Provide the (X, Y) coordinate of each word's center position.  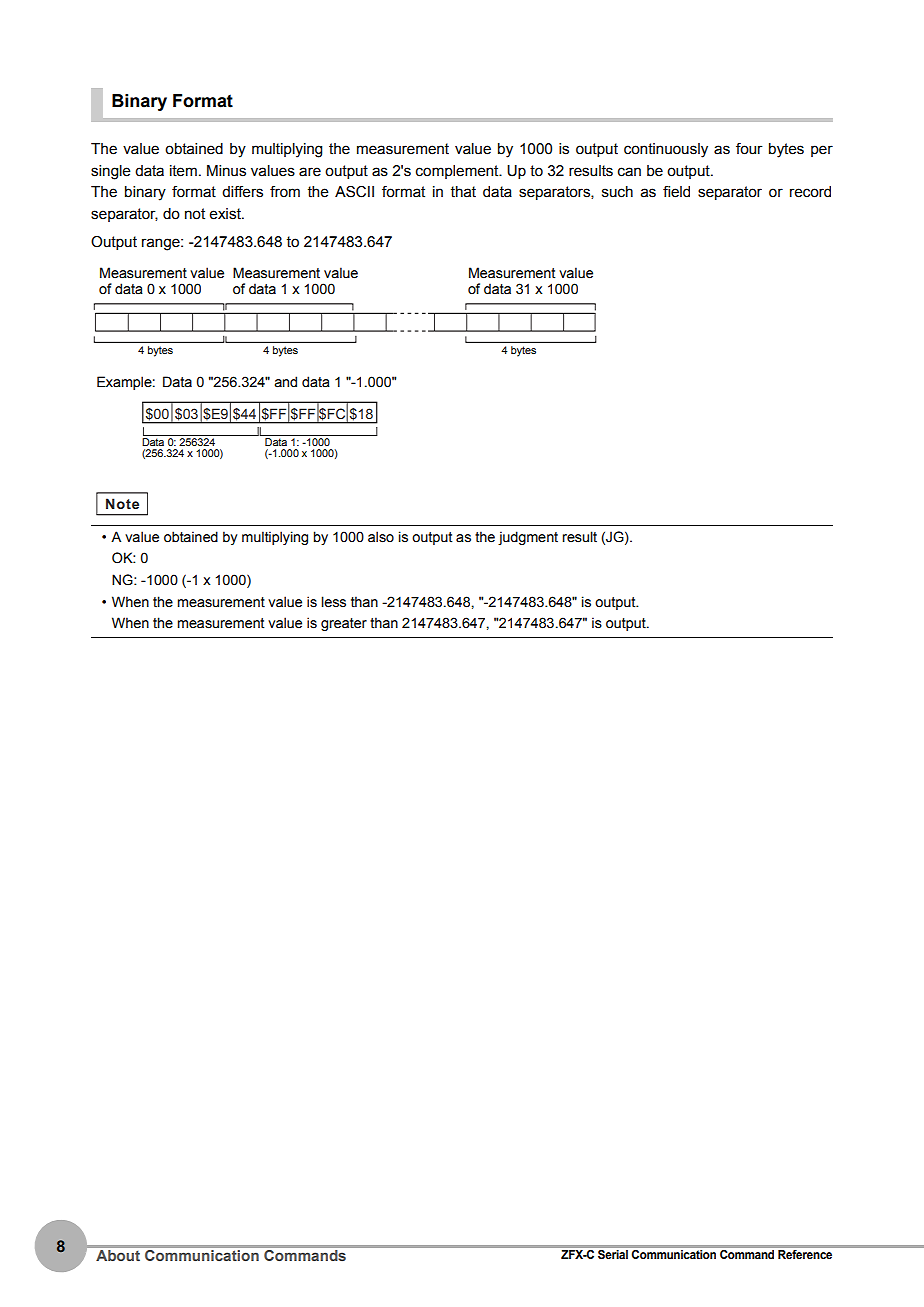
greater (344, 624)
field (676, 192)
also (381, 537)
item (183, 171)
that (463, 192)
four (749, 149)
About (118, 1255)
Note (122, 503)
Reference (805, 1254)
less (333, 602)
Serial (613, 1254)
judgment (528, 538)
